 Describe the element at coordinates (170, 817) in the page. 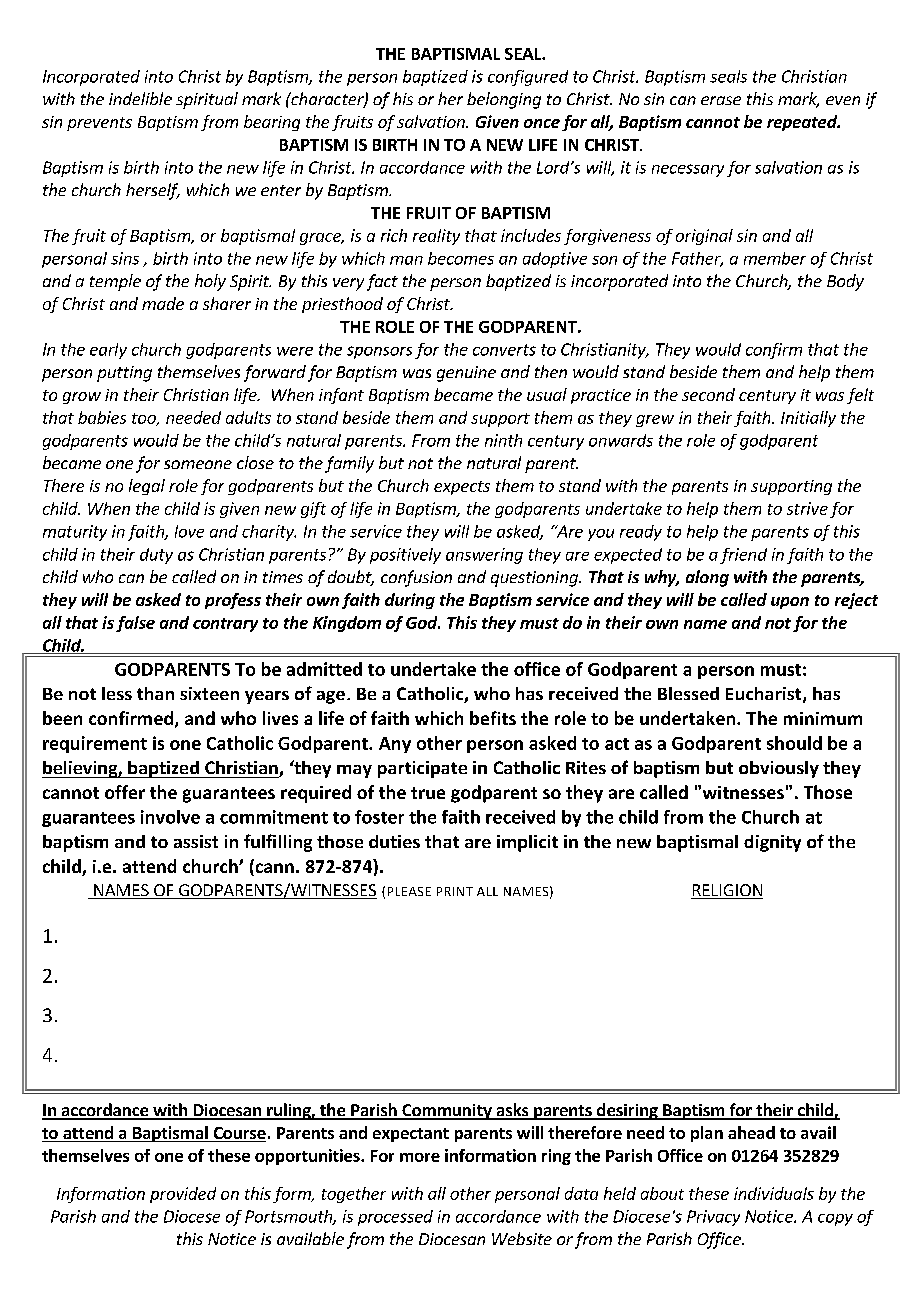

I see `involve` at that location.
